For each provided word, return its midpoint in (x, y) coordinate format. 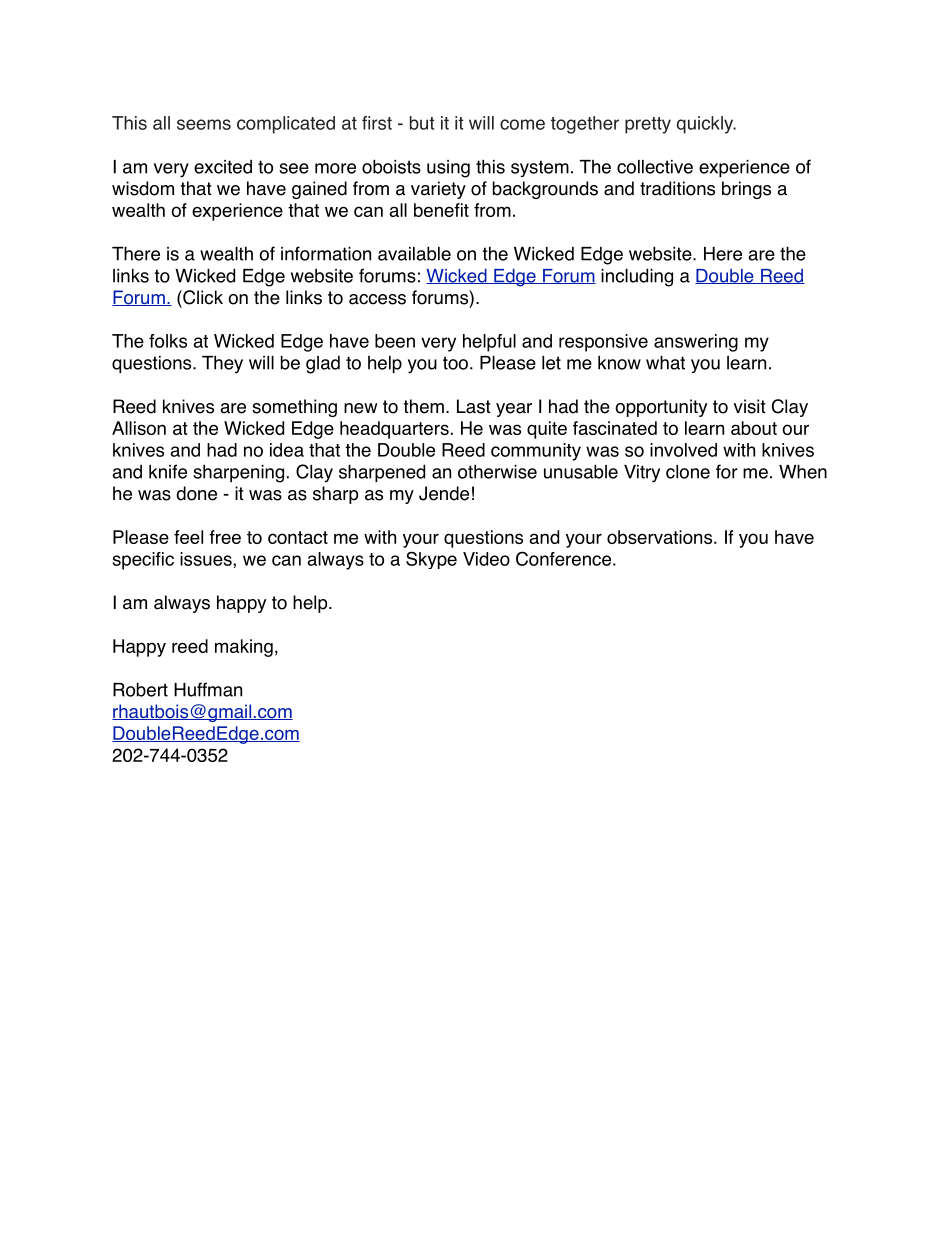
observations (661, 537)
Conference (563, 558)
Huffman (208, 689)
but (422, 123)
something (294, 408)
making (244, 648)
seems (204, 124)
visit (749, 406)
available (414, 253)
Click (202, 297)
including (637, 277)
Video (486, 559)
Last (474, 406)
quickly (706, 125)
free (225, 537)
